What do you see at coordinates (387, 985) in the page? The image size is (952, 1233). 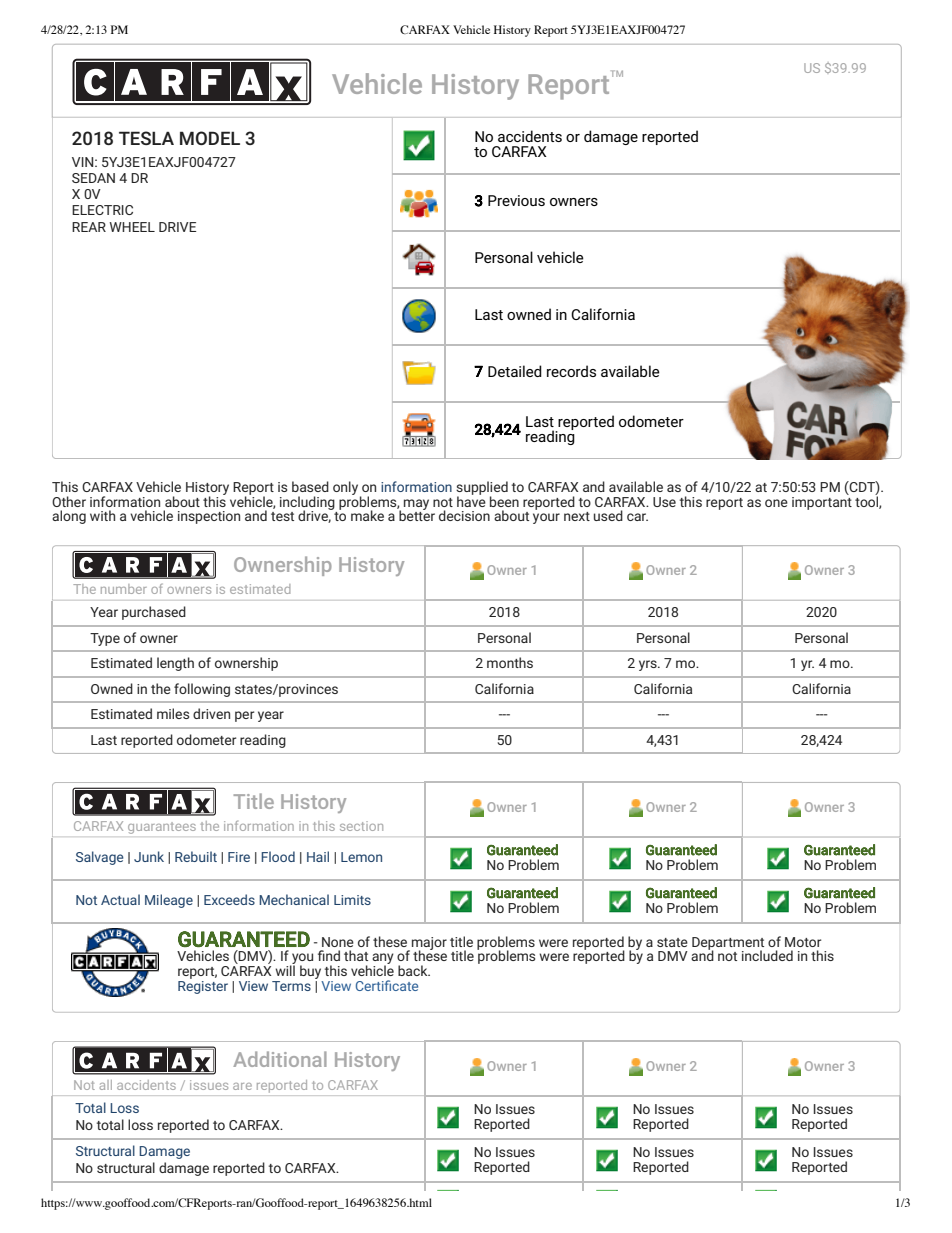 I see `Certificate` at bounding box center [387, 985].
